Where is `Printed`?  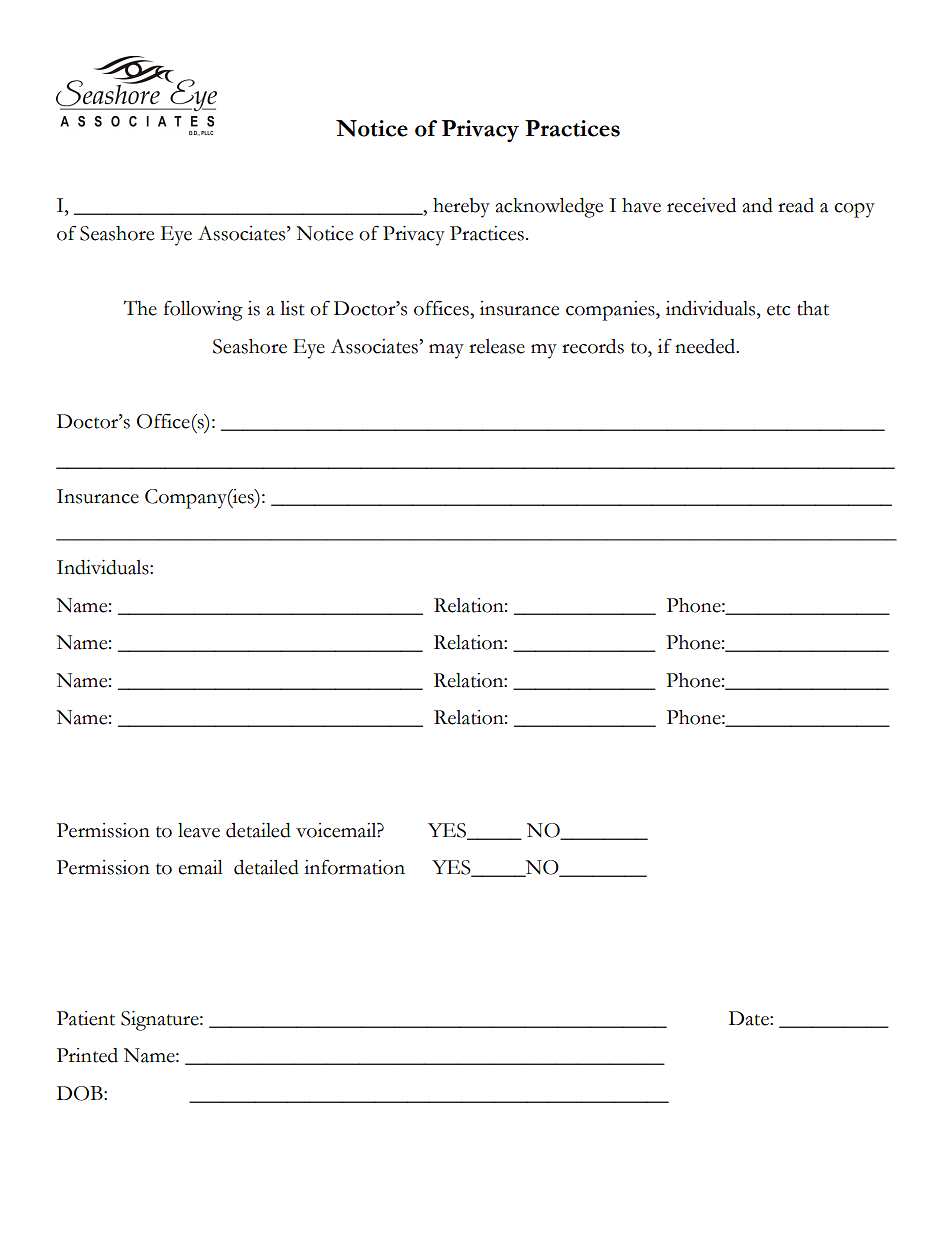 Printed is located at coordinates (87, 1055).
